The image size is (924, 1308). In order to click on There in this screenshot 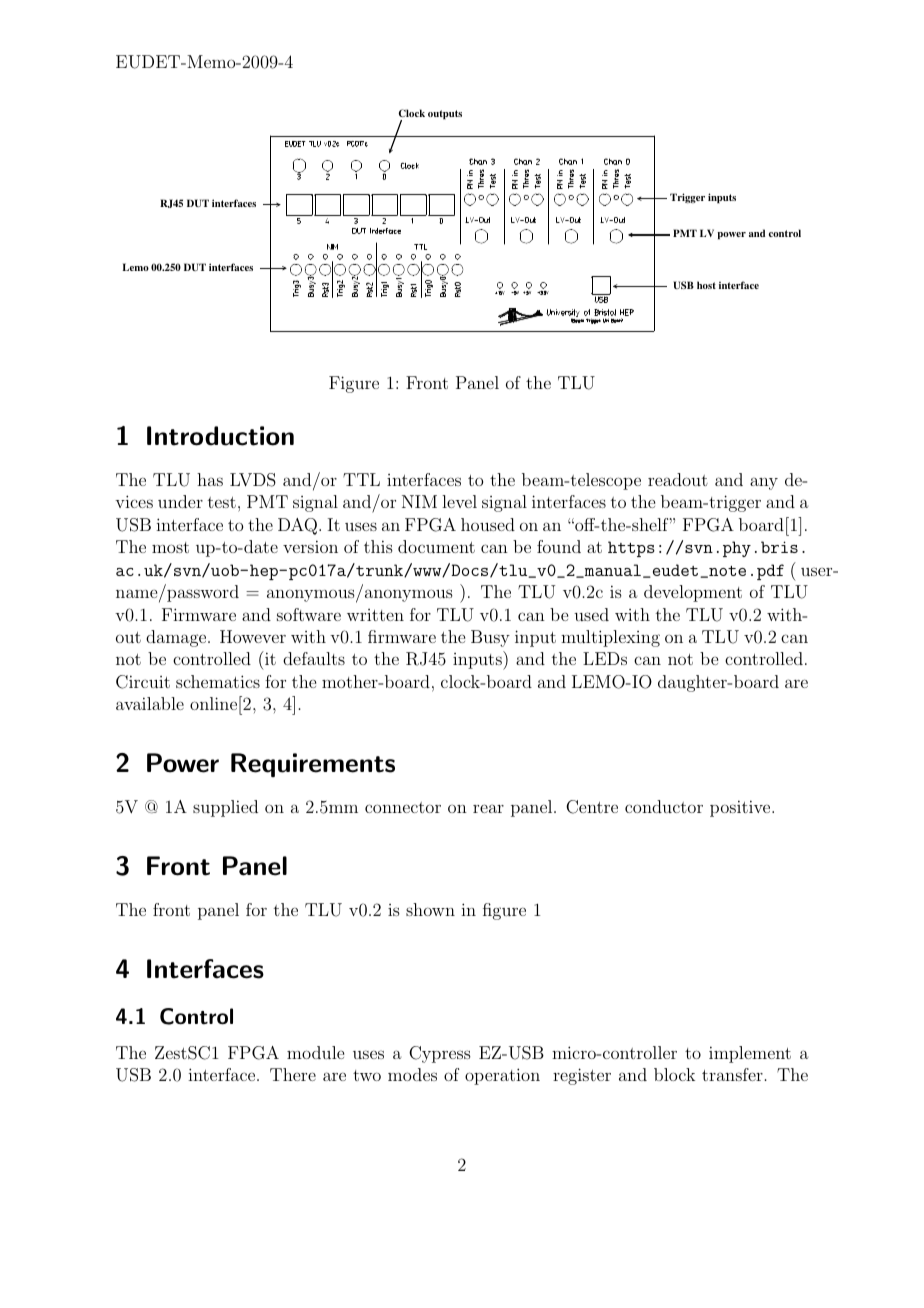, I will do `click(293, 1074)`.
